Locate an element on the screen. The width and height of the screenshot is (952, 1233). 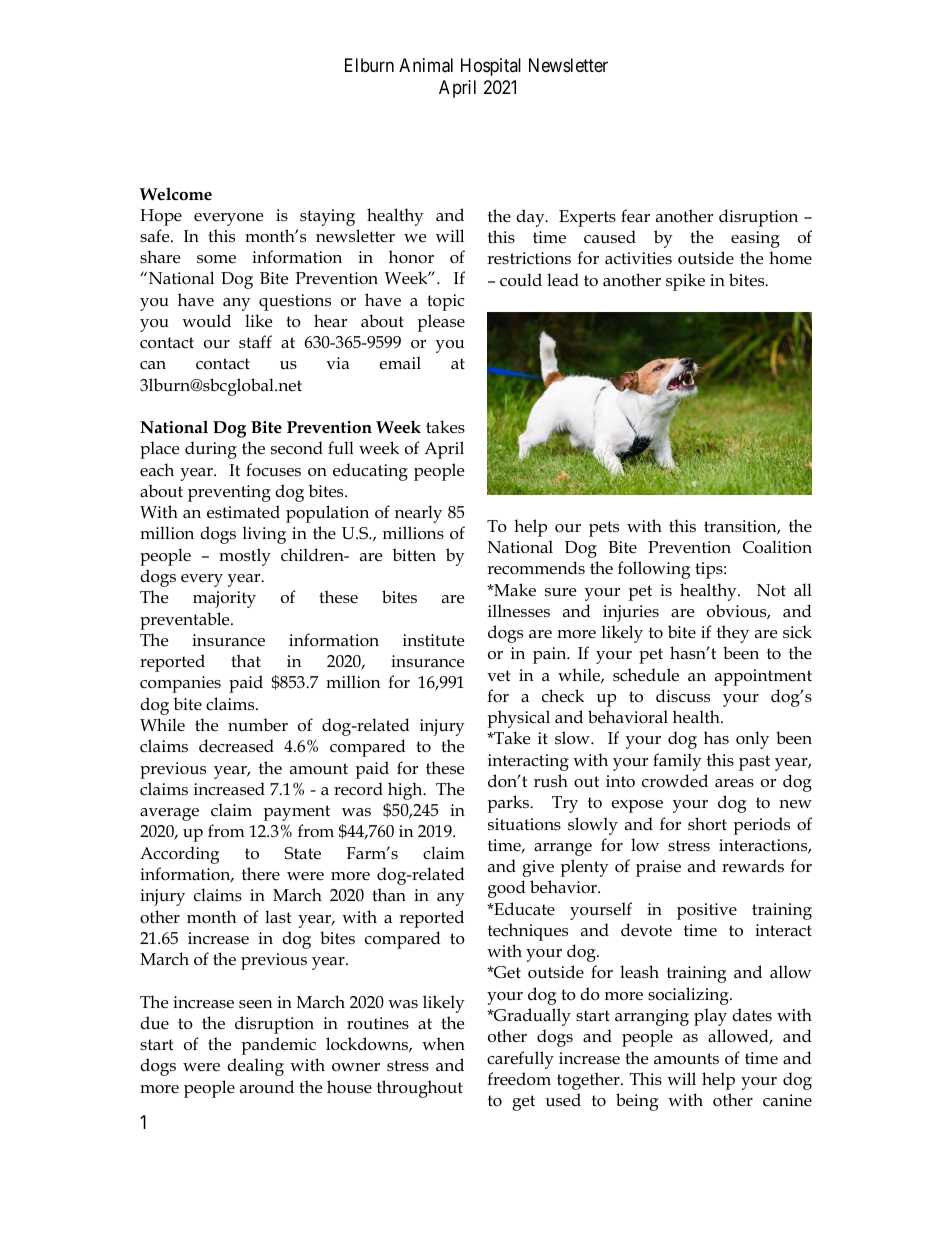
discuss is located at coordinates (683, 696).
